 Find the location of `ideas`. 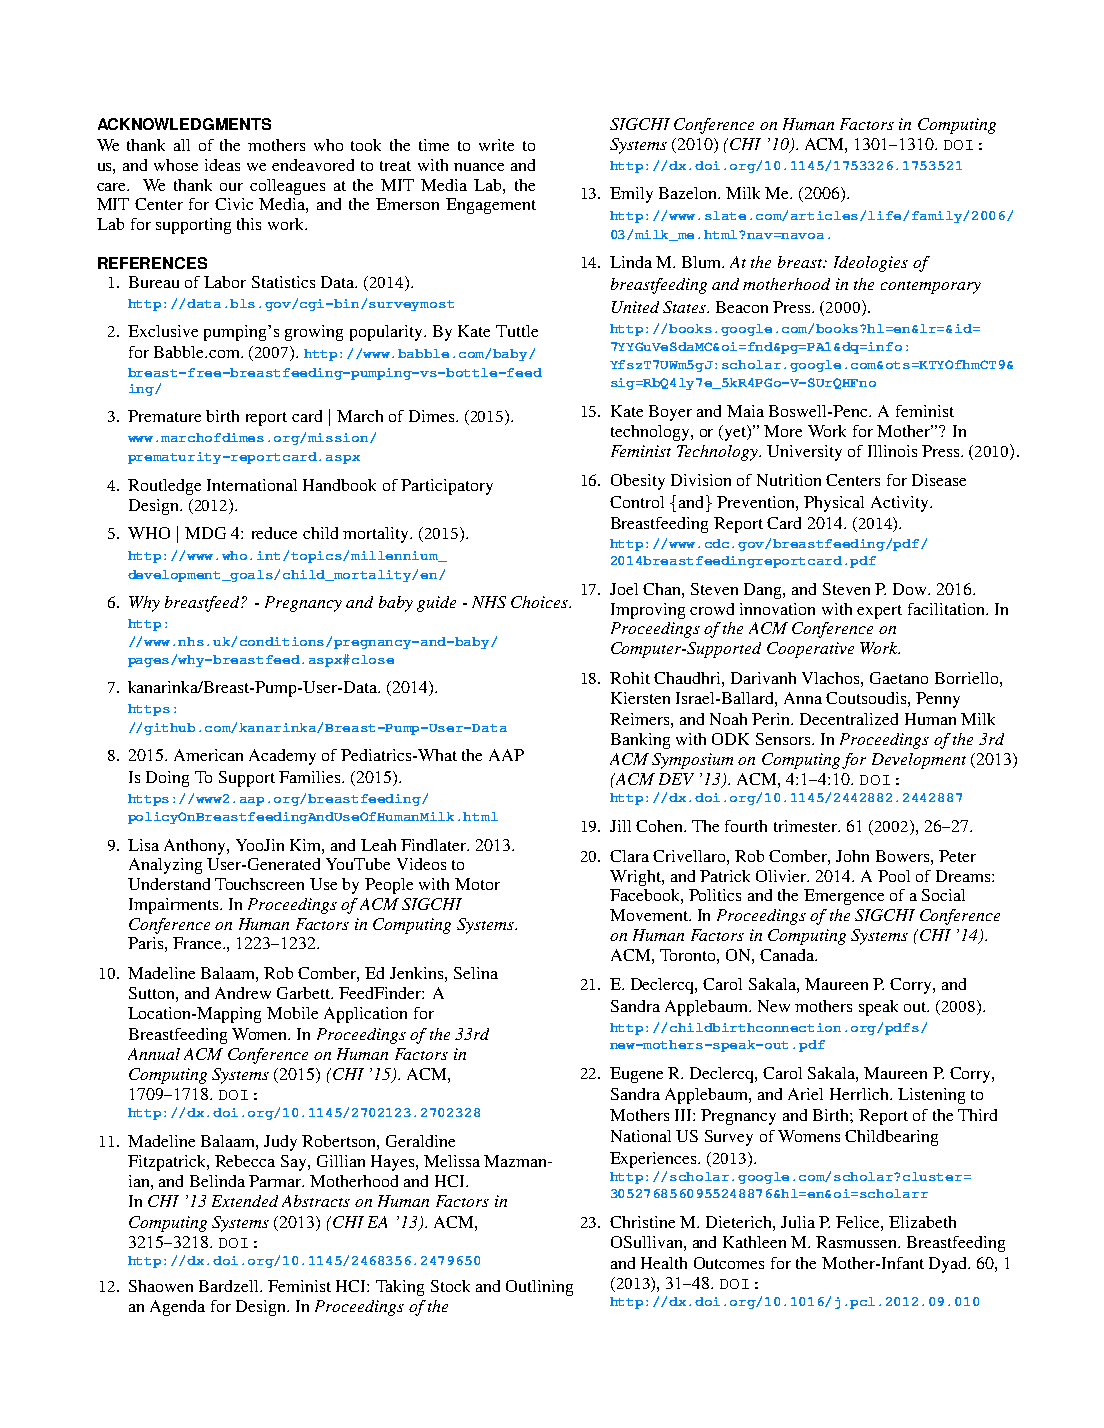

ideas is located at coordinates (222, 165).
